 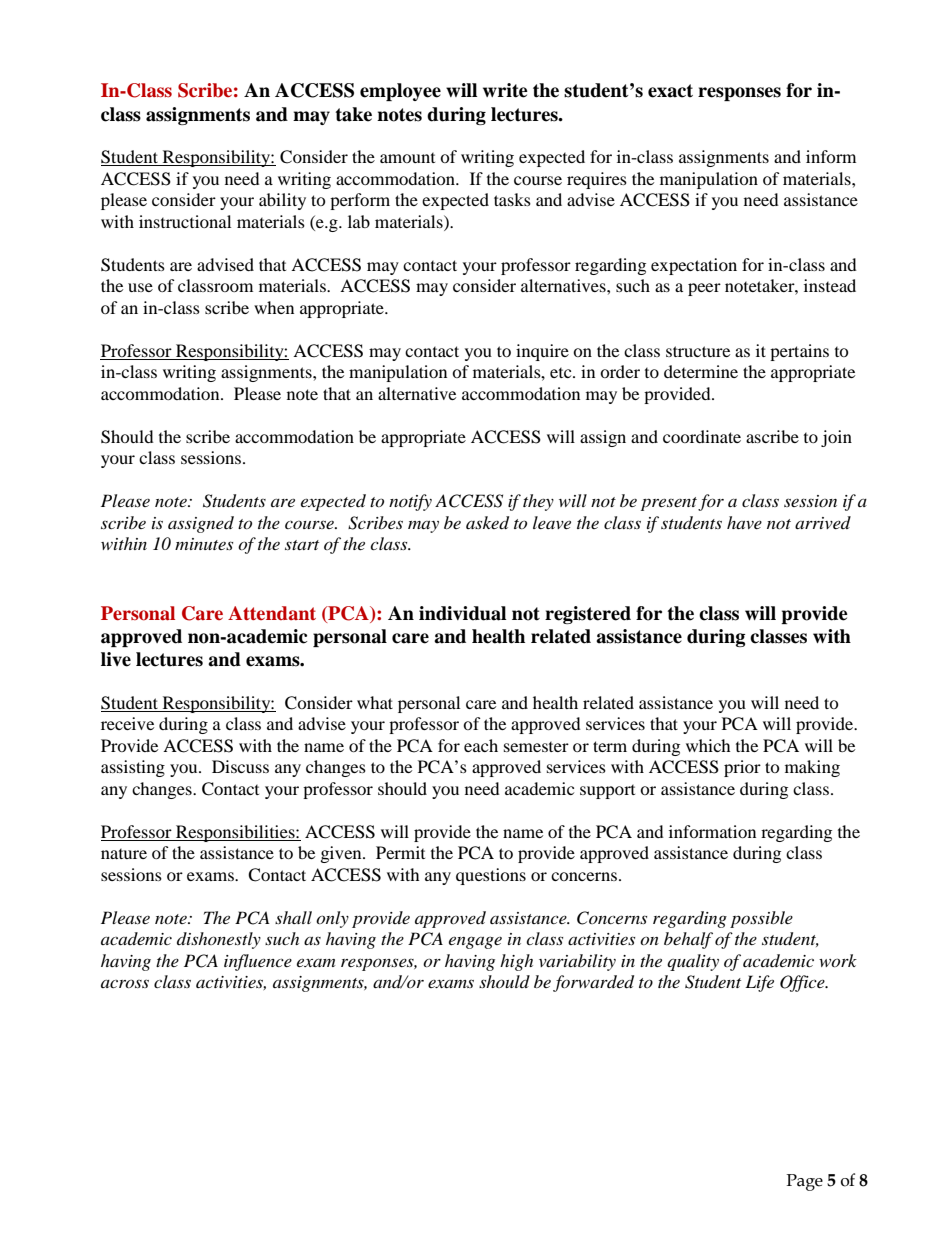 I want to click on when, so click(x=274, y=307).
